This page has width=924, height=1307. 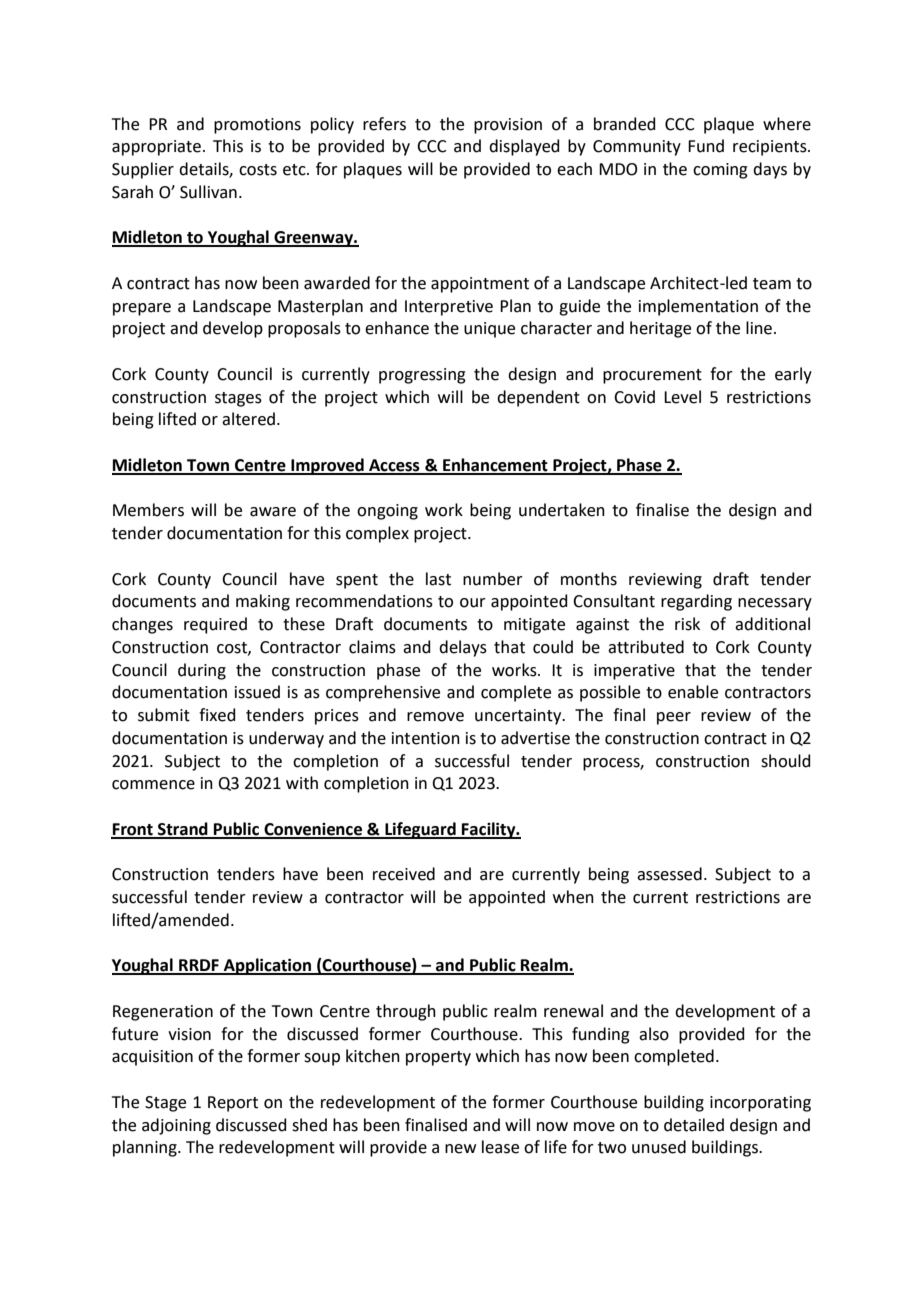 I want to click on progressing, so click(x=422, y=376).
